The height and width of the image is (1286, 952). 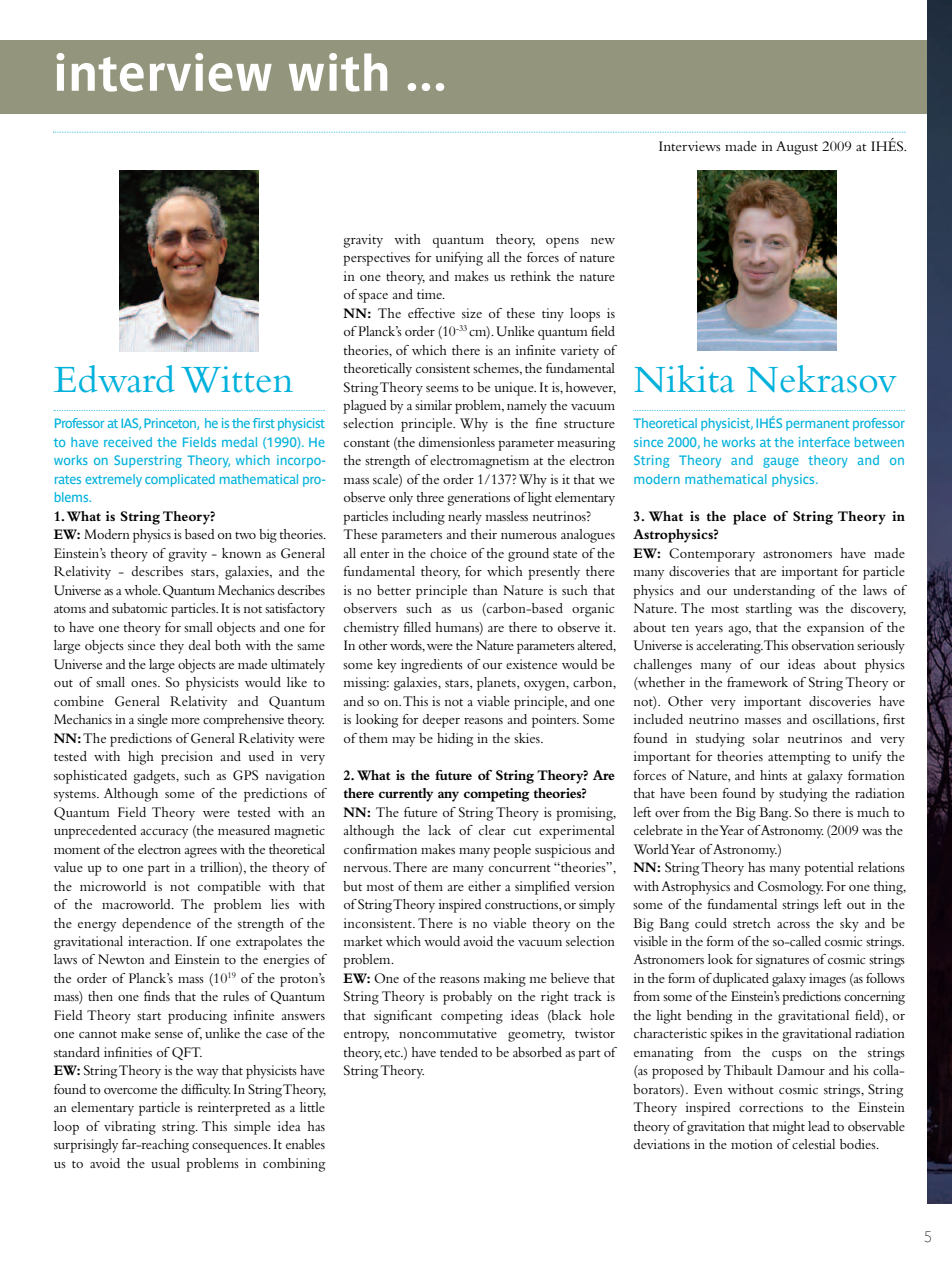 I want to click on clear, so click(x=492, y=830).
